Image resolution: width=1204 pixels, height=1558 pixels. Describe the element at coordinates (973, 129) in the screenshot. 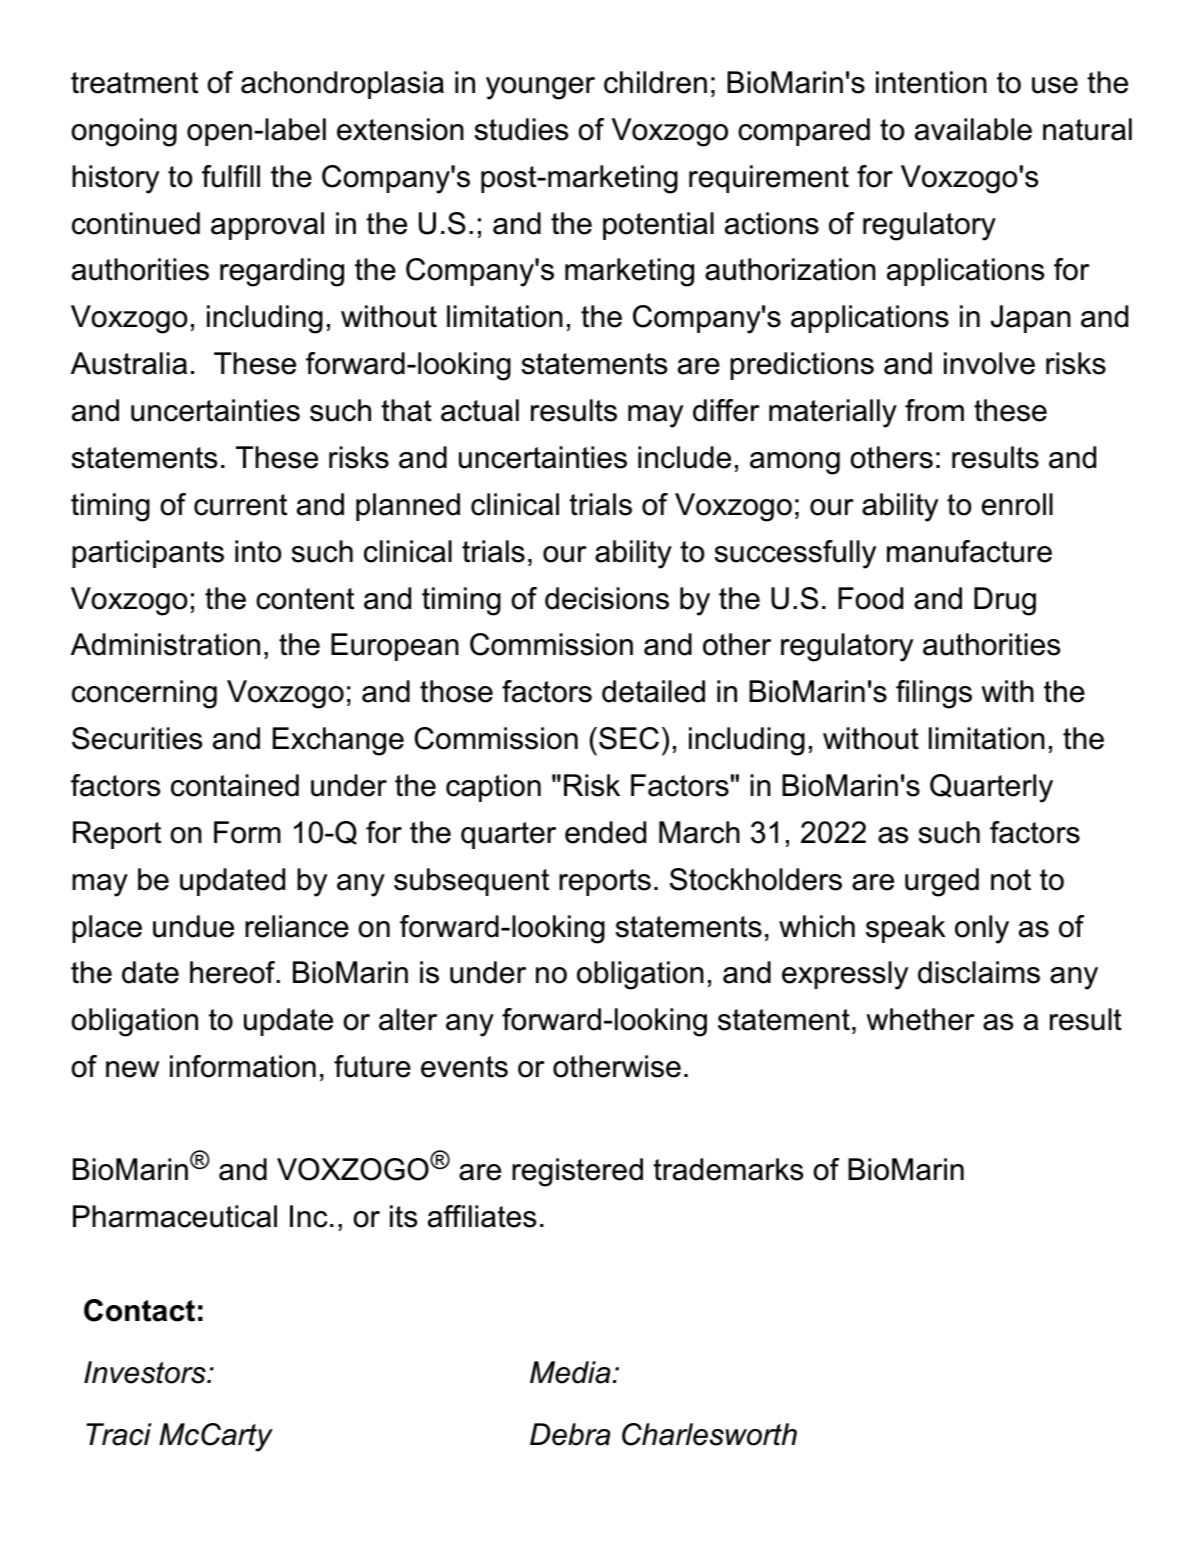

I see `available` at that location.
